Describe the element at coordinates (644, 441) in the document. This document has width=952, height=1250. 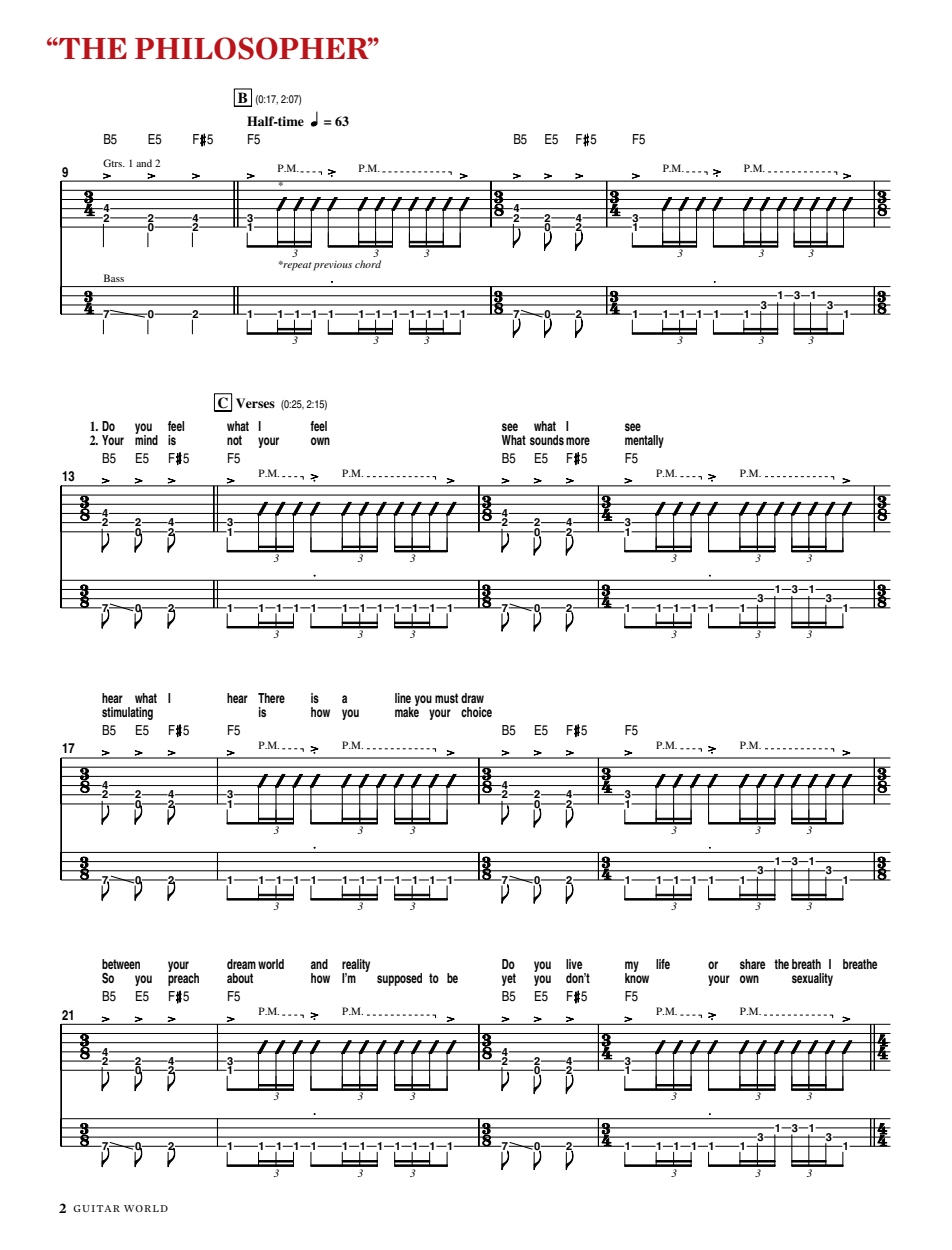
I see `mentally` at that location.
